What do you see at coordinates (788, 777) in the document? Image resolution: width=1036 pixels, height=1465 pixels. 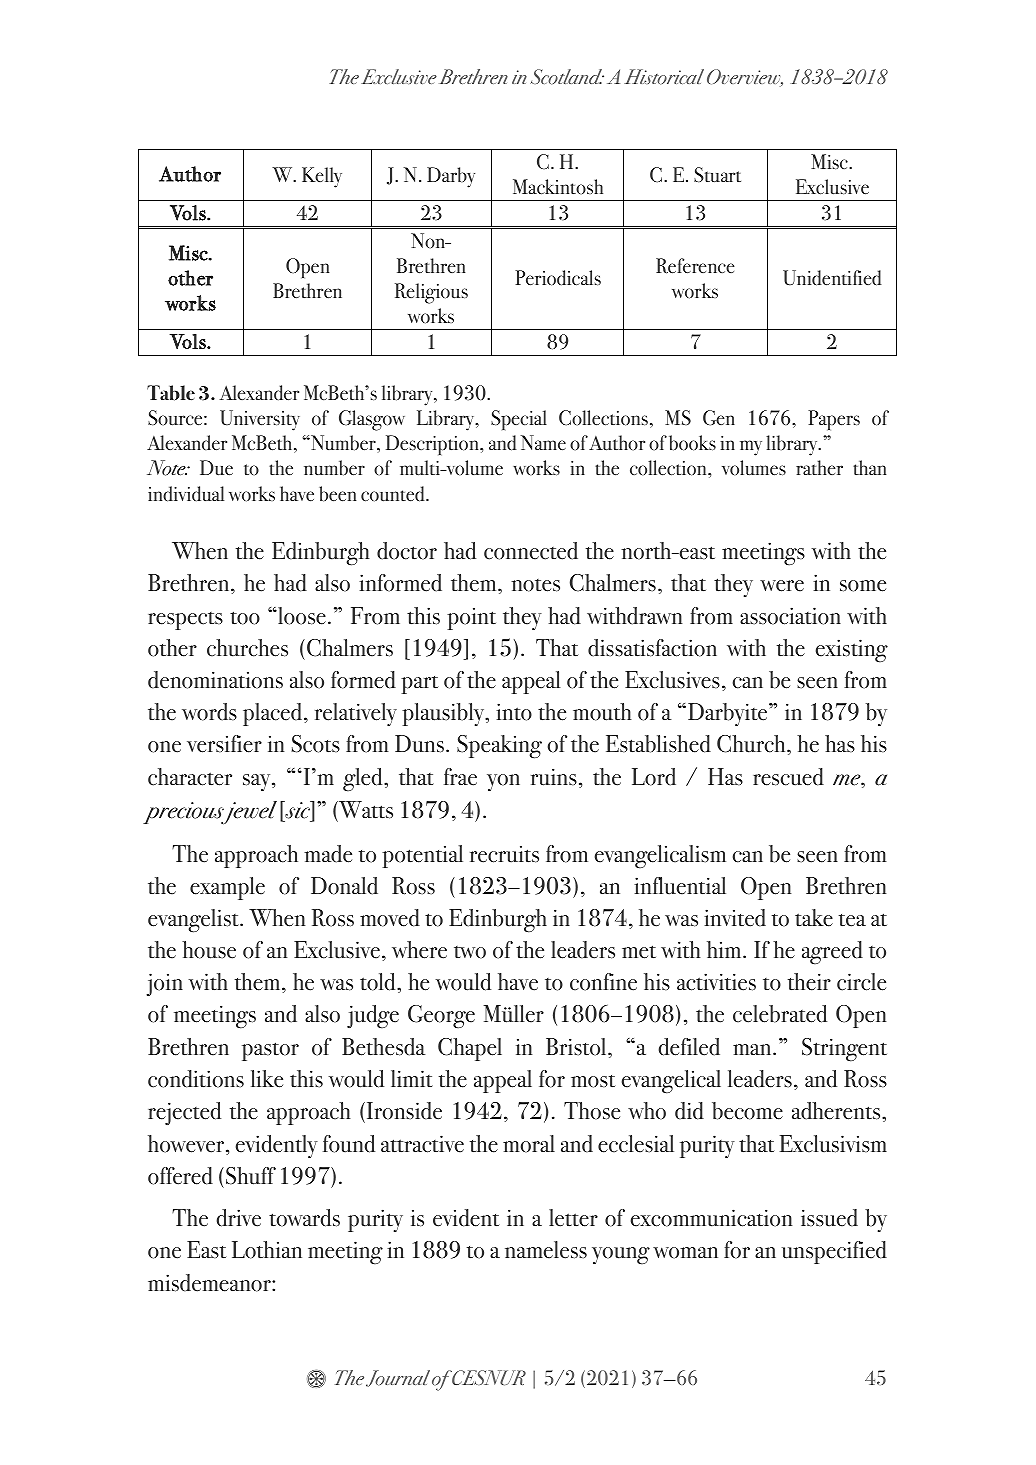 I see `rescued` at bounding box center [788, 777].
